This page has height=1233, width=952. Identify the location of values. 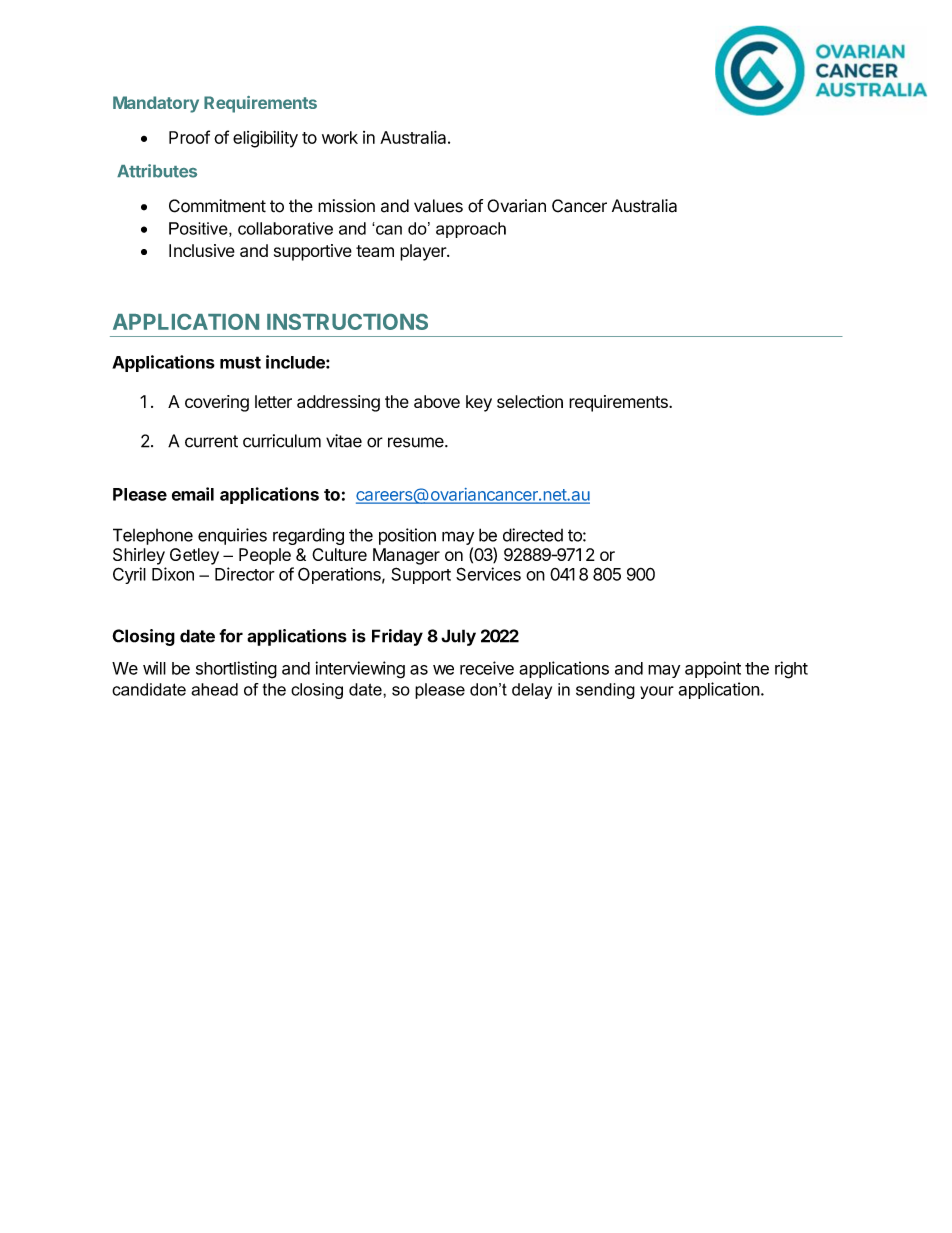
(438, 206).
